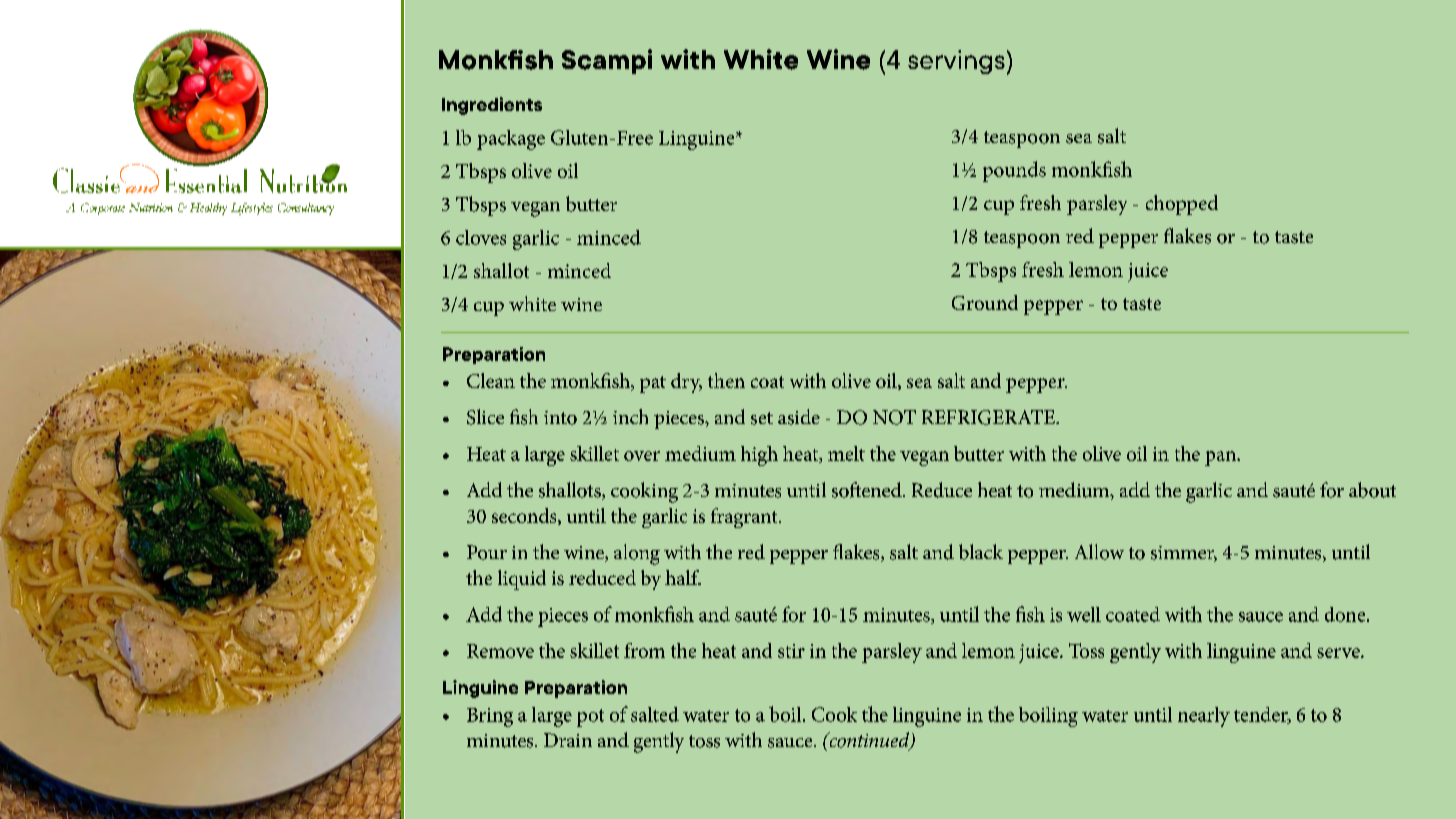 The height and width of the screenshot is (819, 1456). Describe the element at coordinates (481, 237) in the screenshot. I see `cloves` at that location.
